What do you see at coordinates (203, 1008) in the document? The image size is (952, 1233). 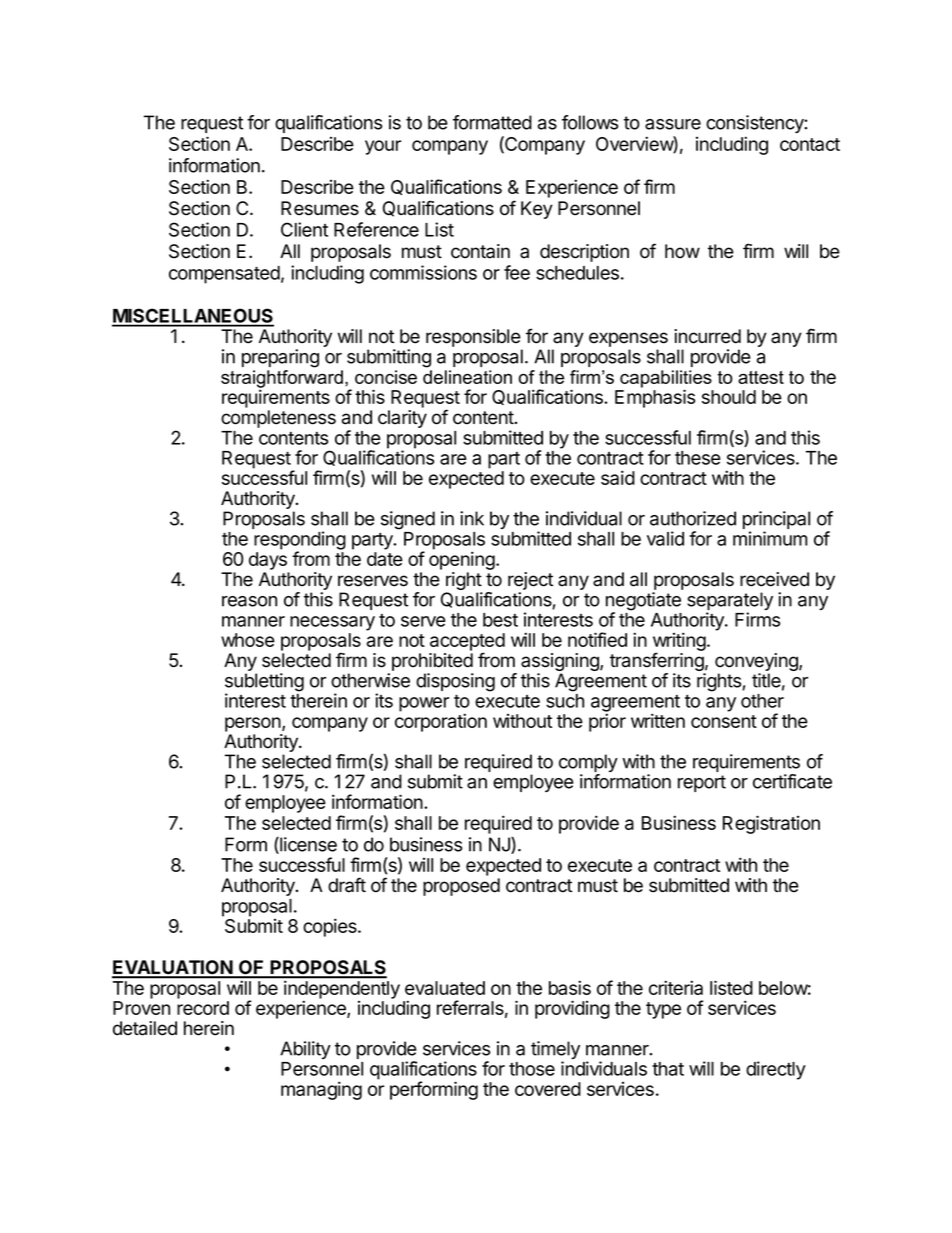 I see `record` at bounding box center [203, 1008].
